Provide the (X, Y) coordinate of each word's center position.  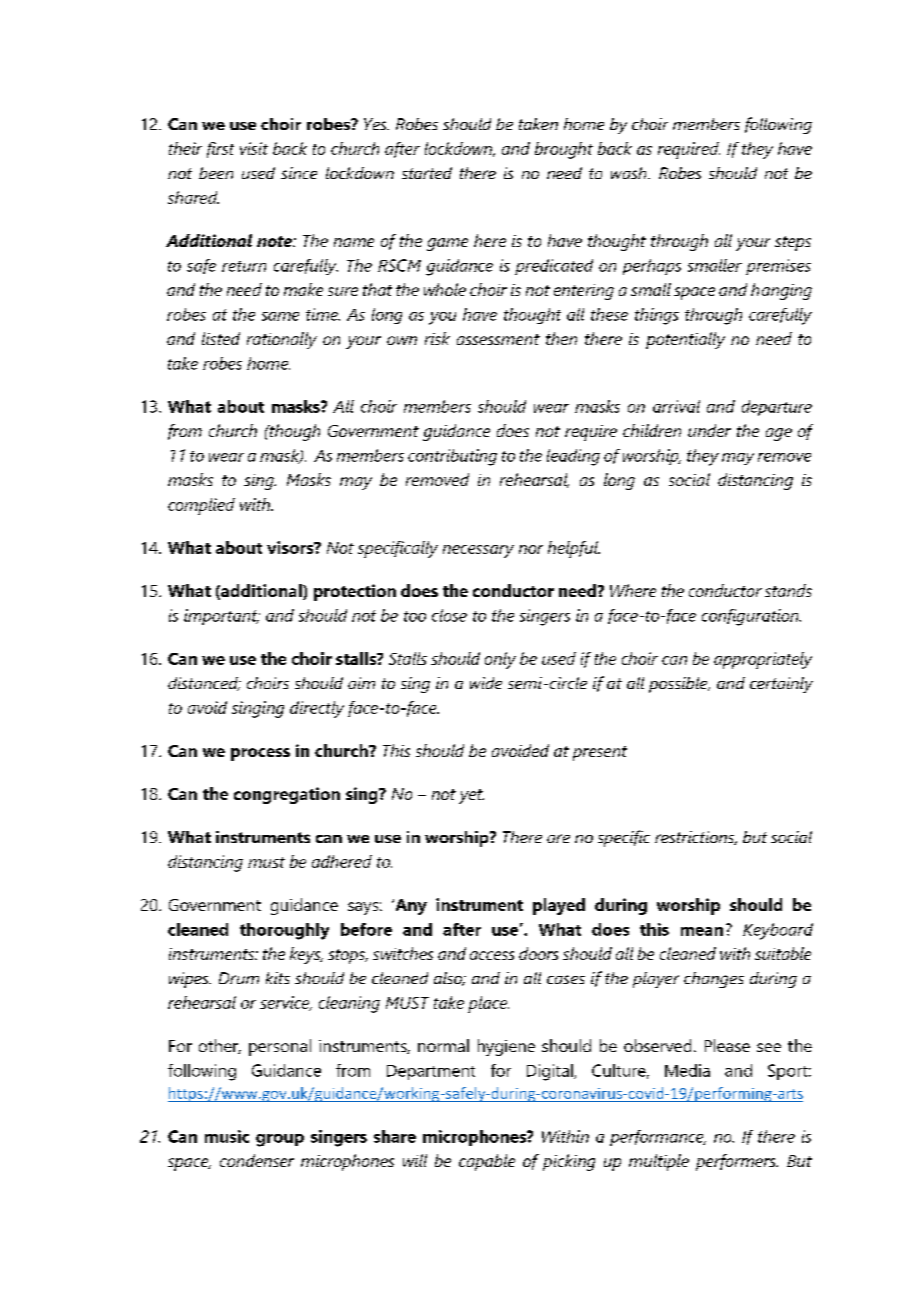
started (427, 173)
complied (201, 506)
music (227, 1136)
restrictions (696, 838)
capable (487, 1162)
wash (630, 173)
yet (471, 796)
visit (254, 148)
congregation (287, 795)
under (709, 430)
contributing (452, 457)
